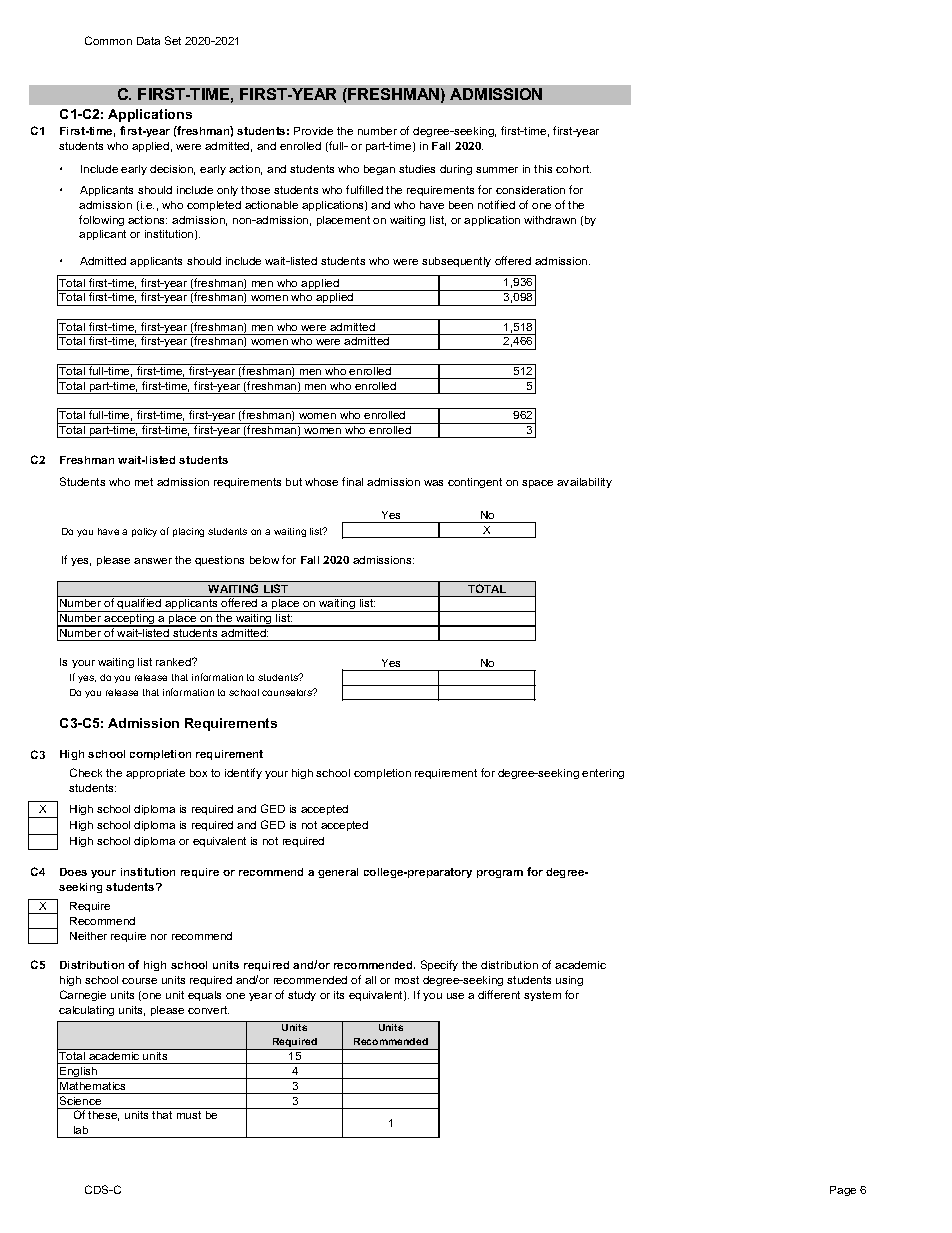  Describe the element at coordinates (175, 662) in the image. I see `ranked` at that location.
